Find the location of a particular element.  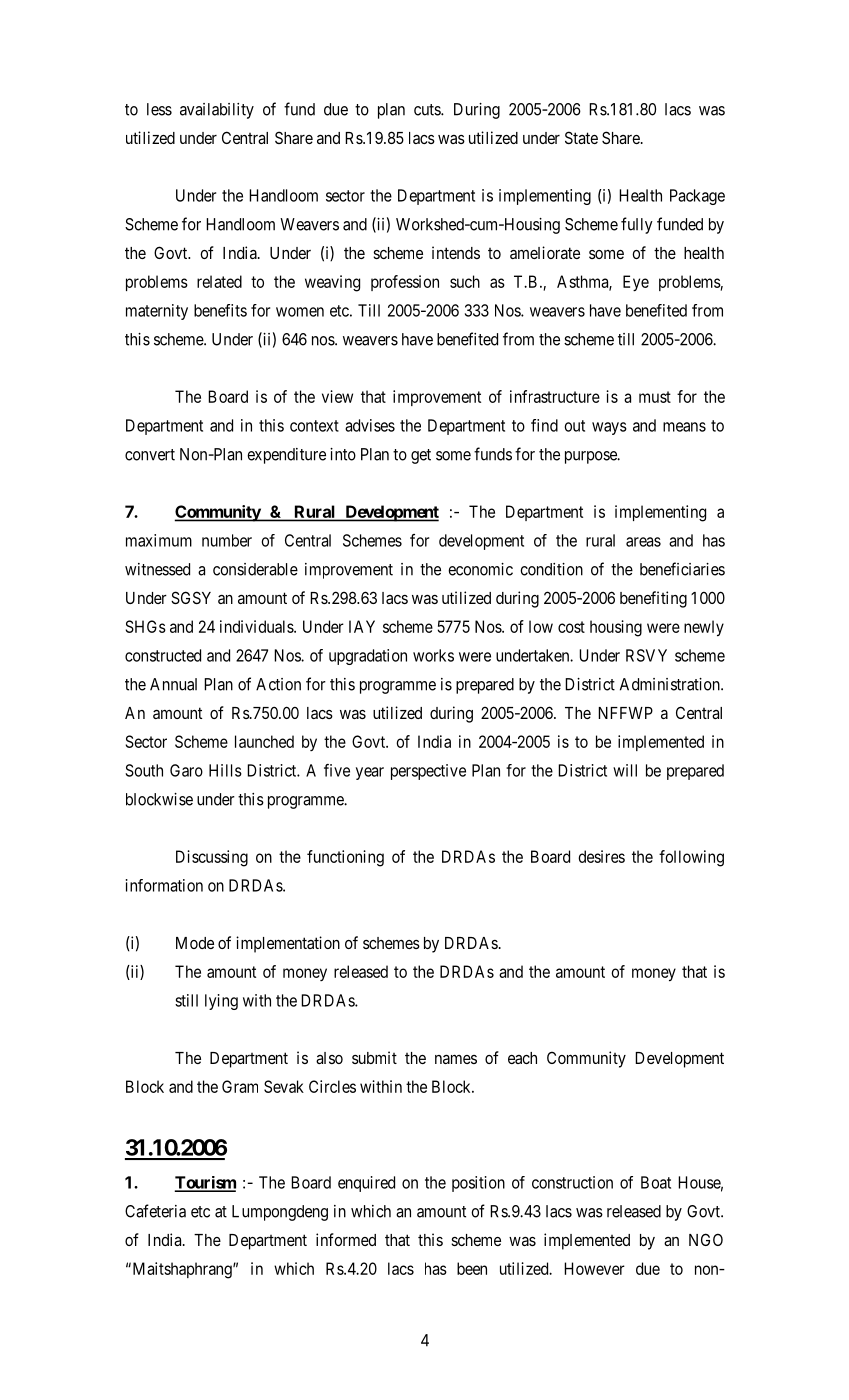

State is located at coordinates (581, 137).
